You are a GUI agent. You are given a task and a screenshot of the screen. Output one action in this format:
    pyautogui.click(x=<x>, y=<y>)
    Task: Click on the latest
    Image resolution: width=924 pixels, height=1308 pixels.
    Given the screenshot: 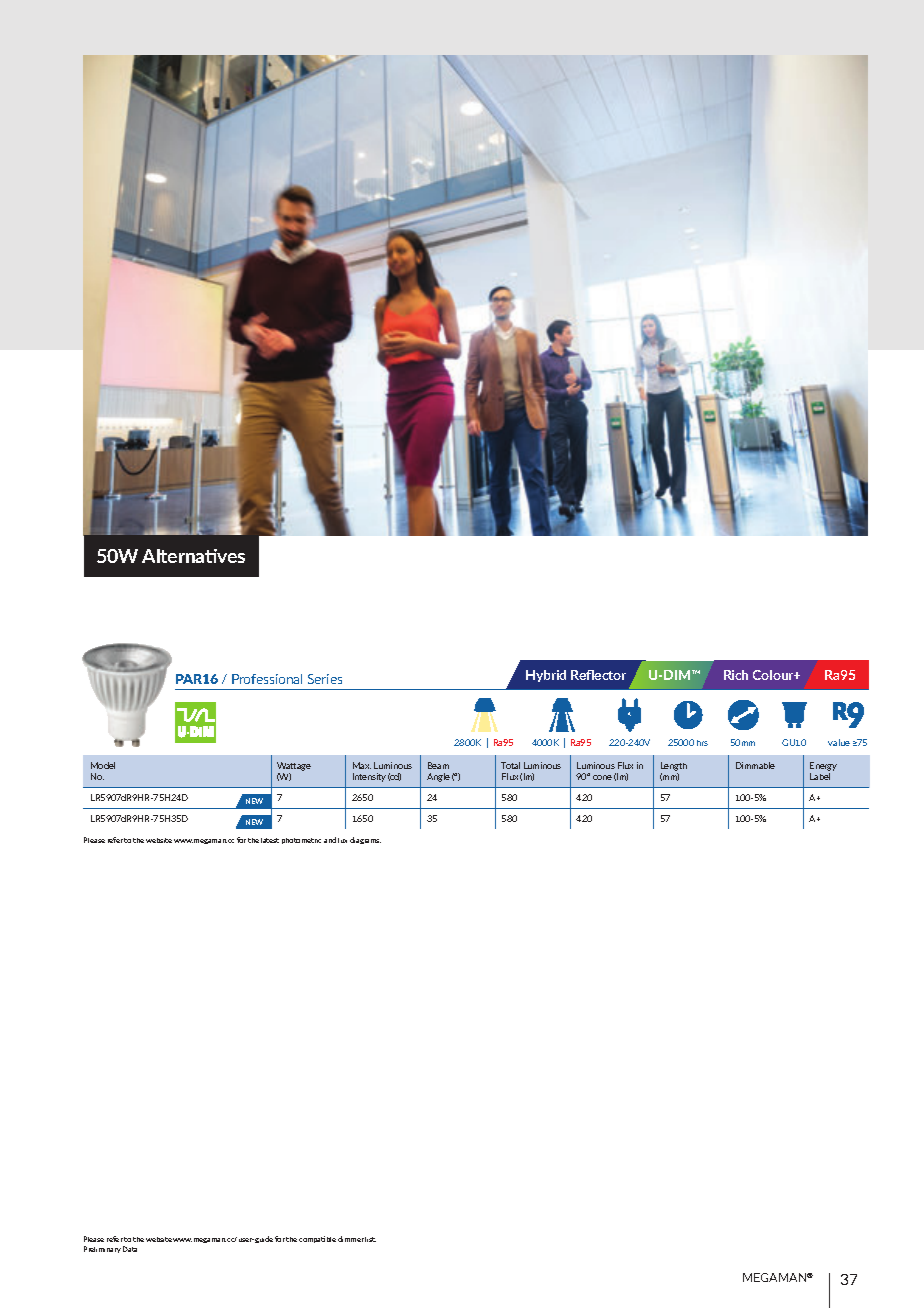 What is the action you would take?
    pyautogui.click(x=270, y=840)
